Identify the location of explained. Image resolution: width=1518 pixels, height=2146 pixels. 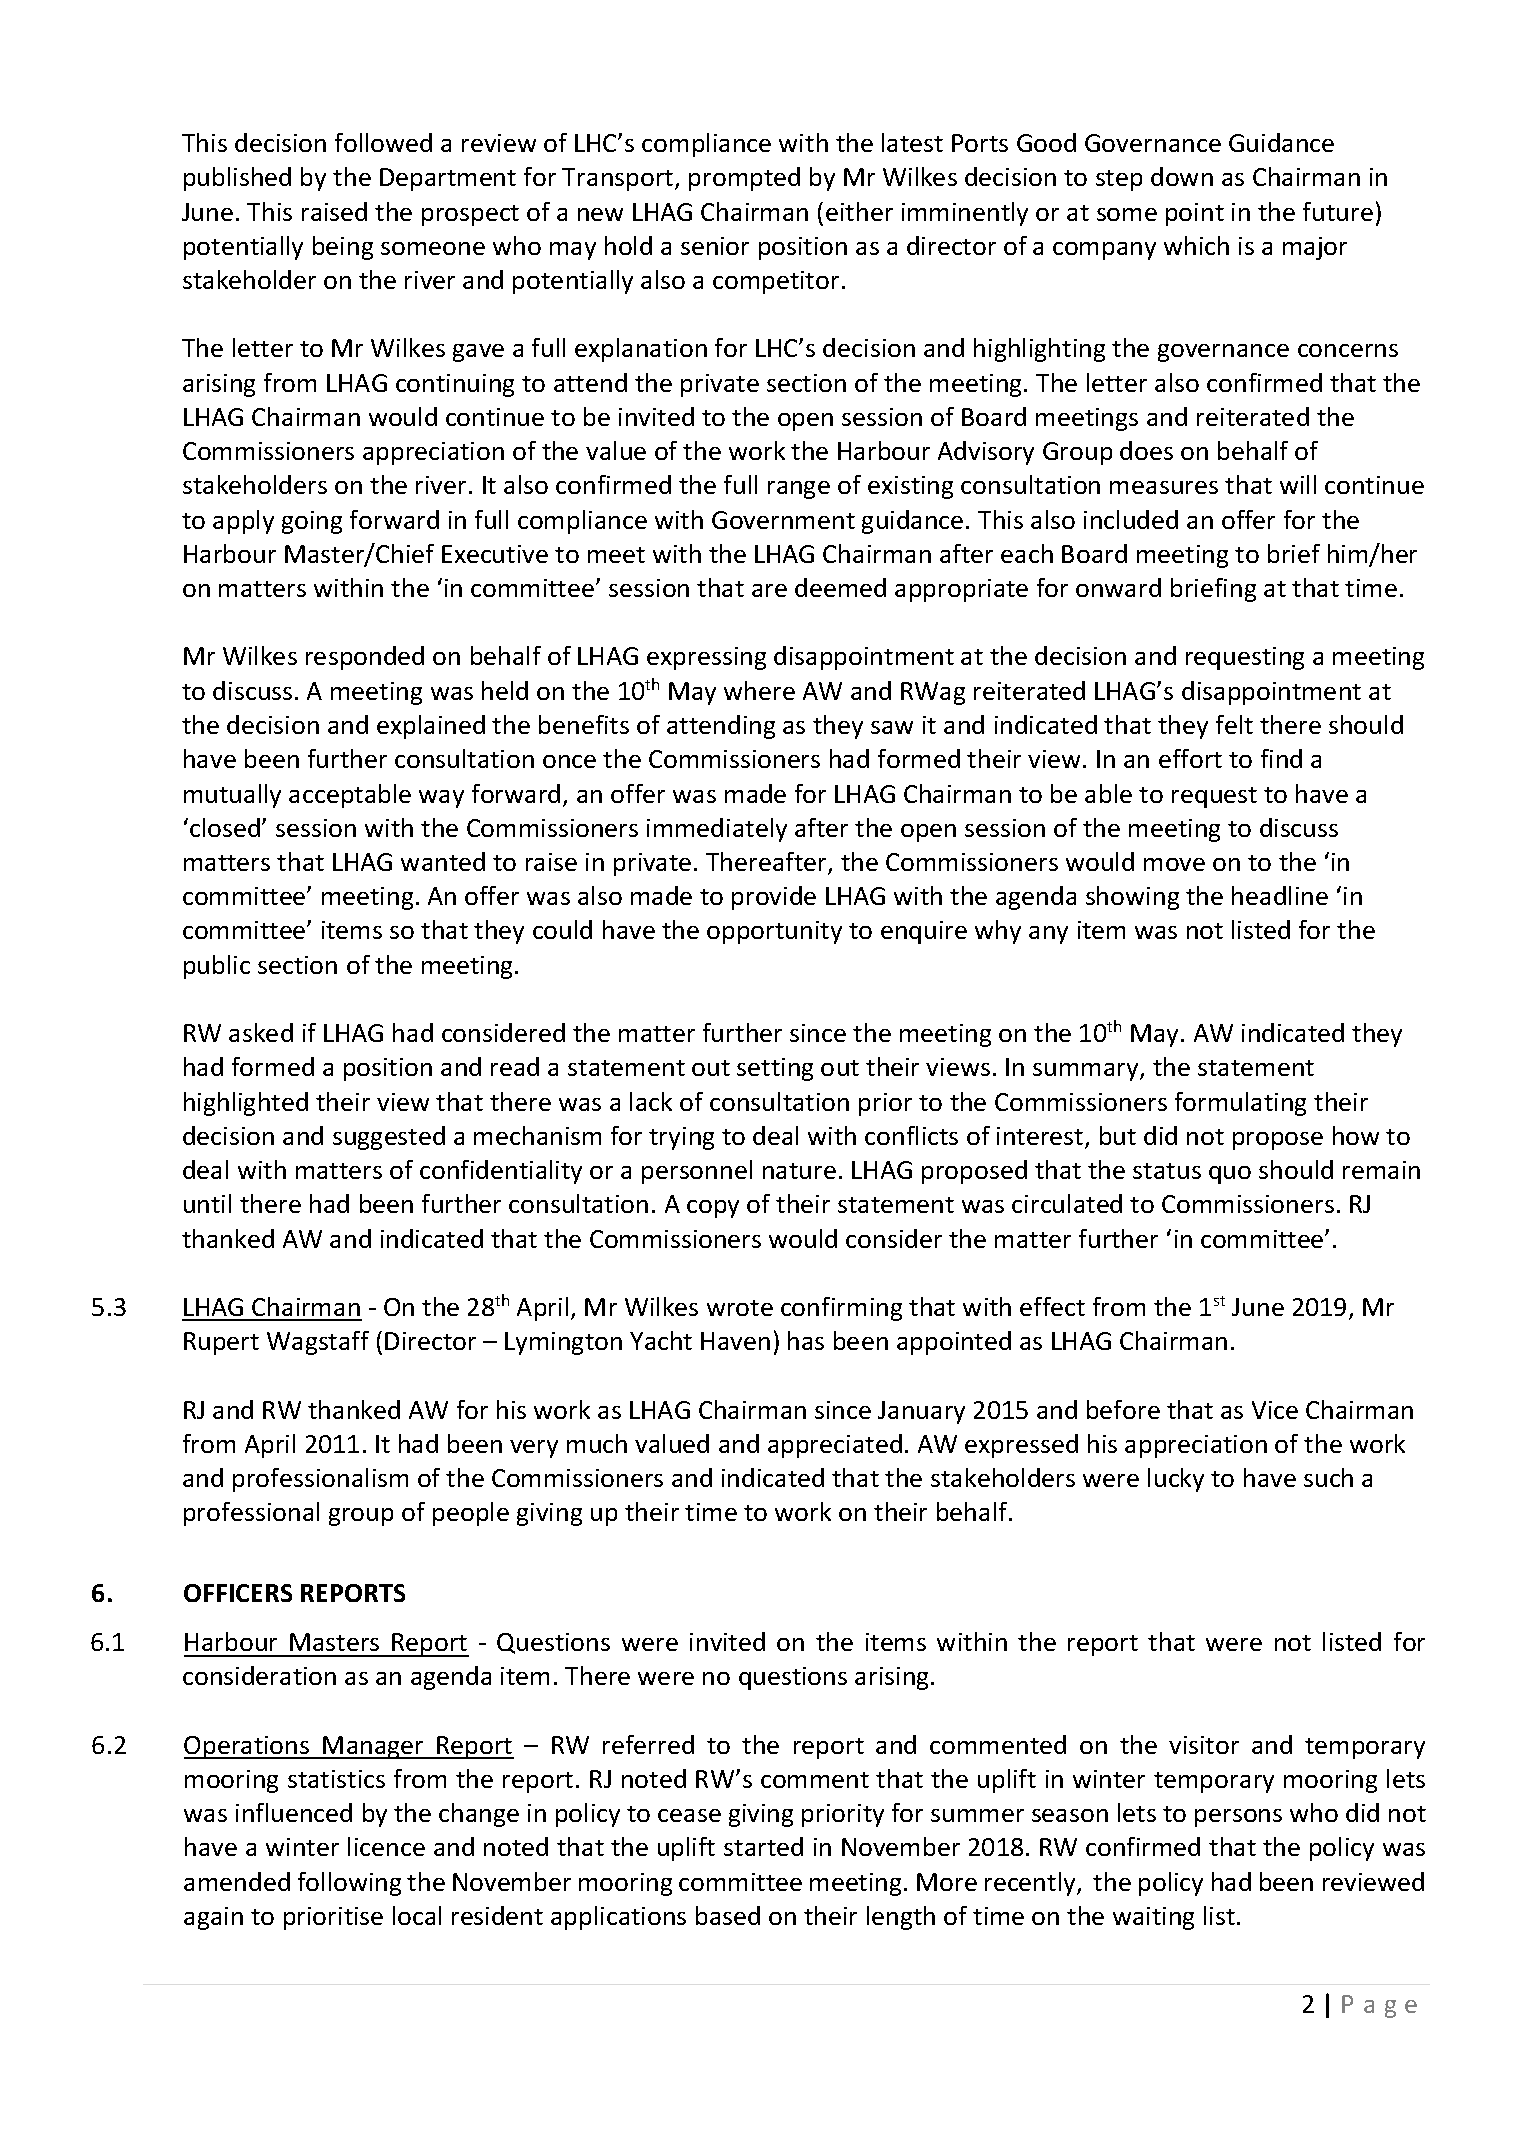
(431, 727).
